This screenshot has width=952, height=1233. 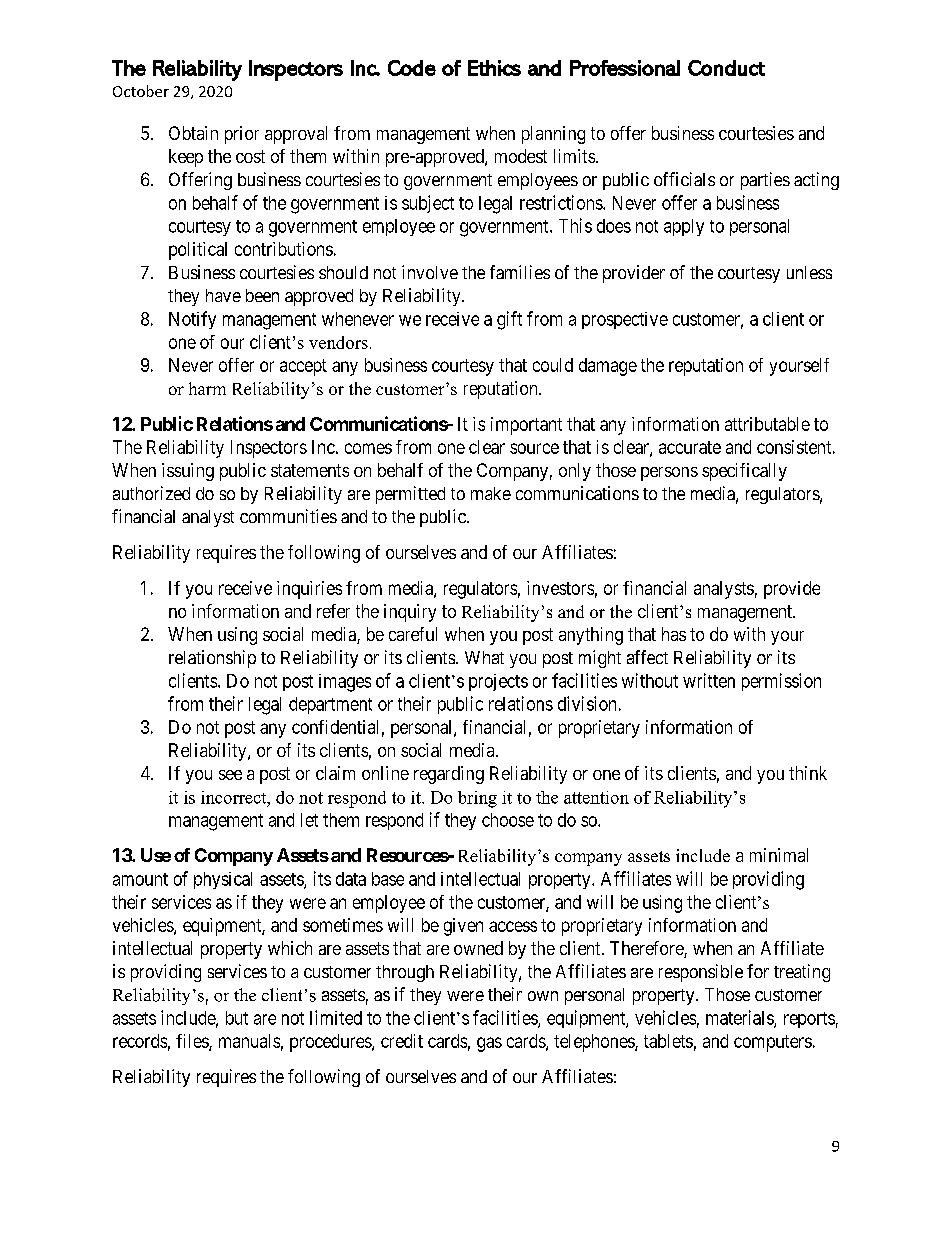 What do you see at coordinates (489, 1044) in the screenshot?
I see `gas` at bounding box center [489, 1044].
